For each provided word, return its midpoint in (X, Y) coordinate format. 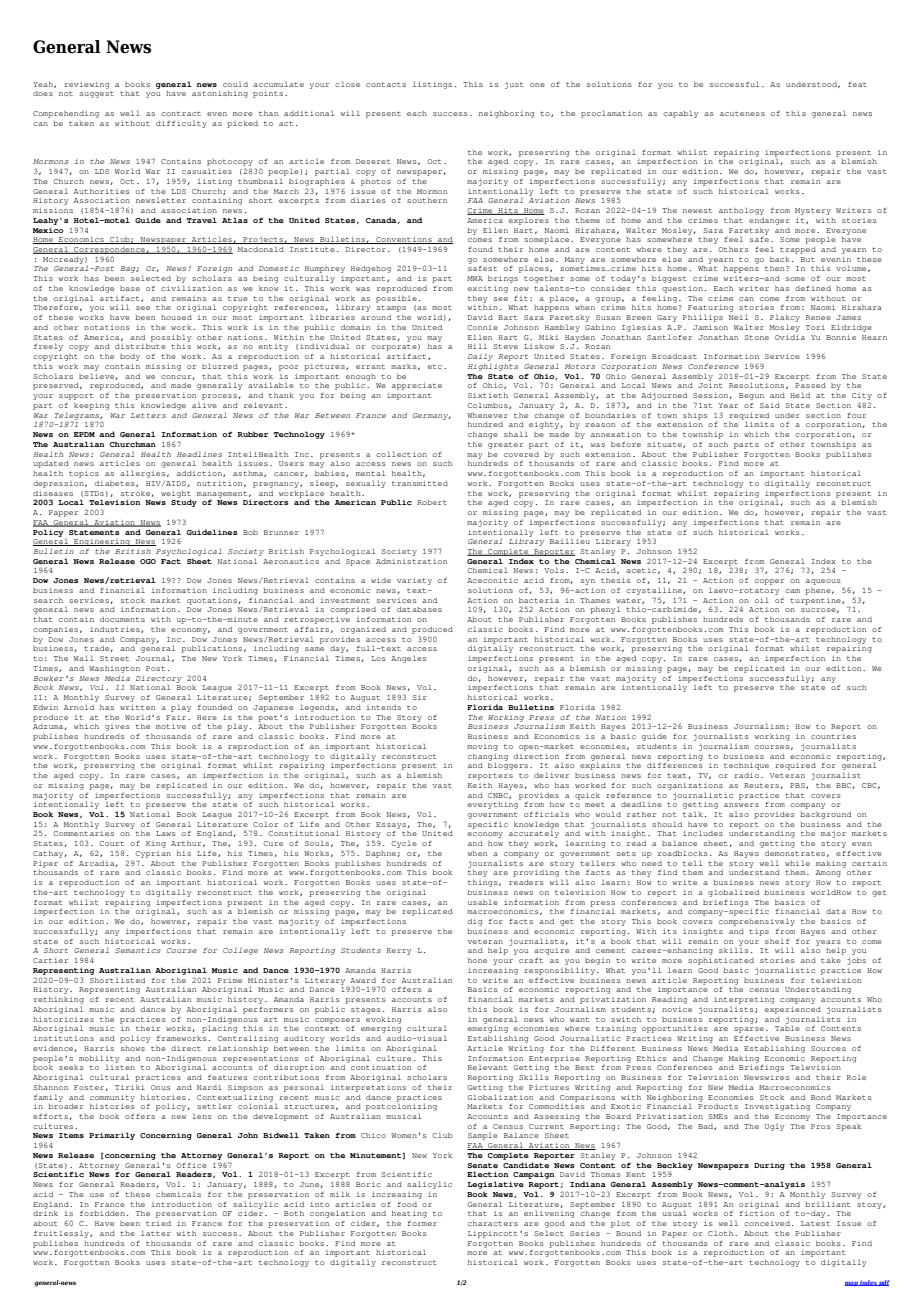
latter (156, 1233)
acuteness (742, 114)
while (797, 863)
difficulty (181, 124)
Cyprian (153, 854)
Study (184, 502)
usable (483, 902)
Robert (432, 502)
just (514, 85)
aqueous (823, 582)
